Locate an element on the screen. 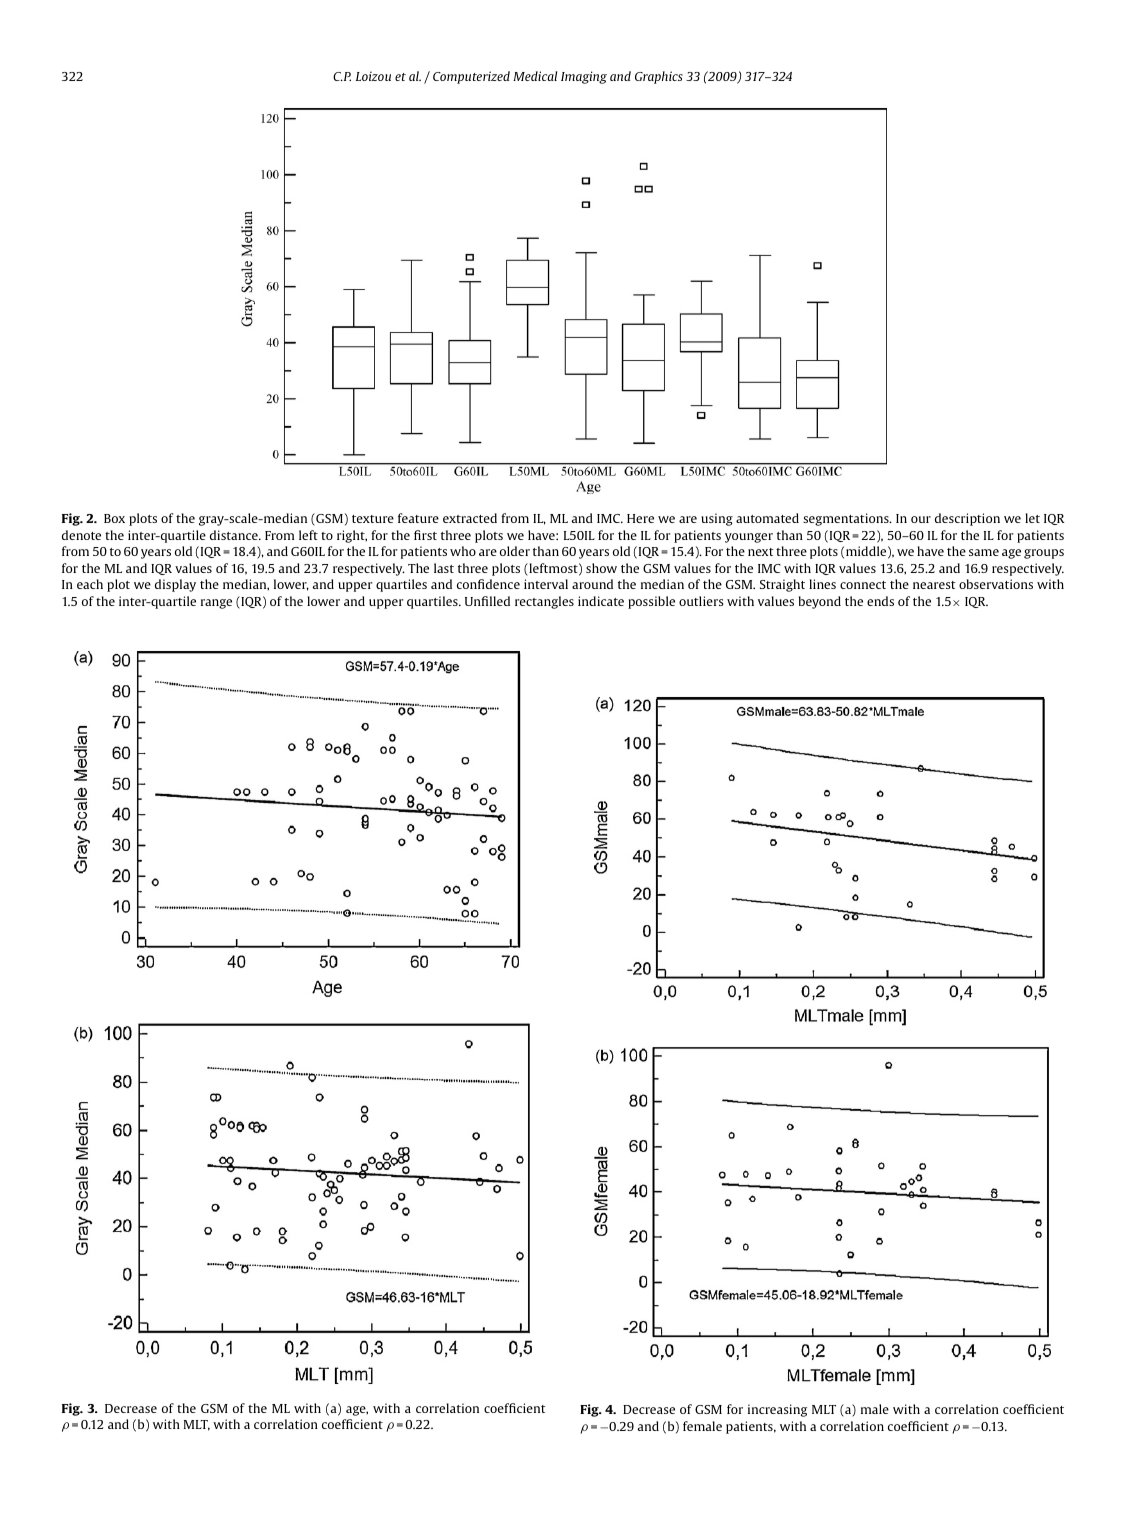 Image resolution: width=1146 pixels, height=1528 pixels. Imaging is located at coordinates (584, 77).
